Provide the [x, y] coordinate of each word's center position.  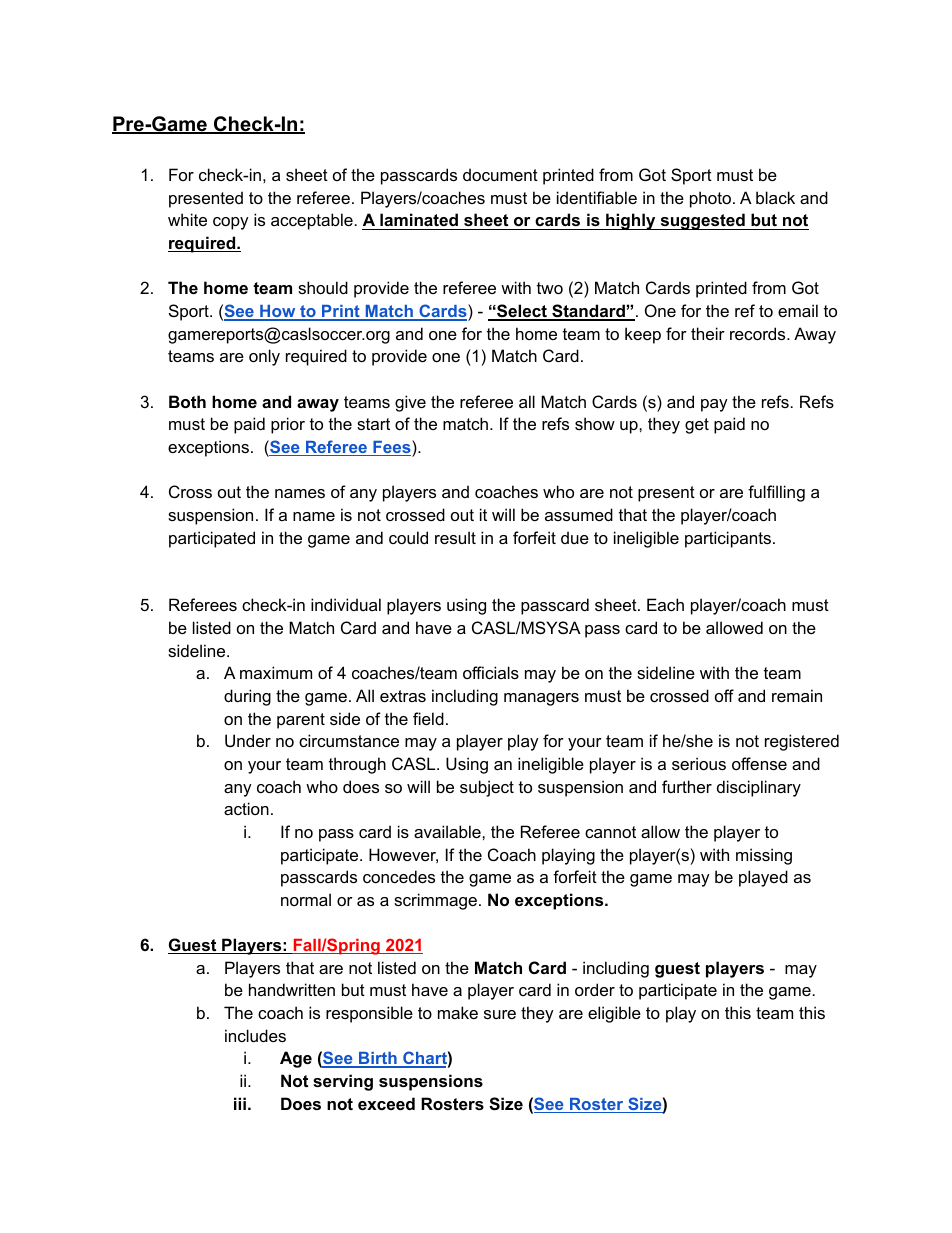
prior [288, 425]
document [500, 174]
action [246, 808]
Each [665, 604]
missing [764, 856]
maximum [276, 672]
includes [255, 1035]
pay [714, 405]
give [410, 403]
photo [712, 199]
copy [231, 223]
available [448, 831]
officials [491, 672]
